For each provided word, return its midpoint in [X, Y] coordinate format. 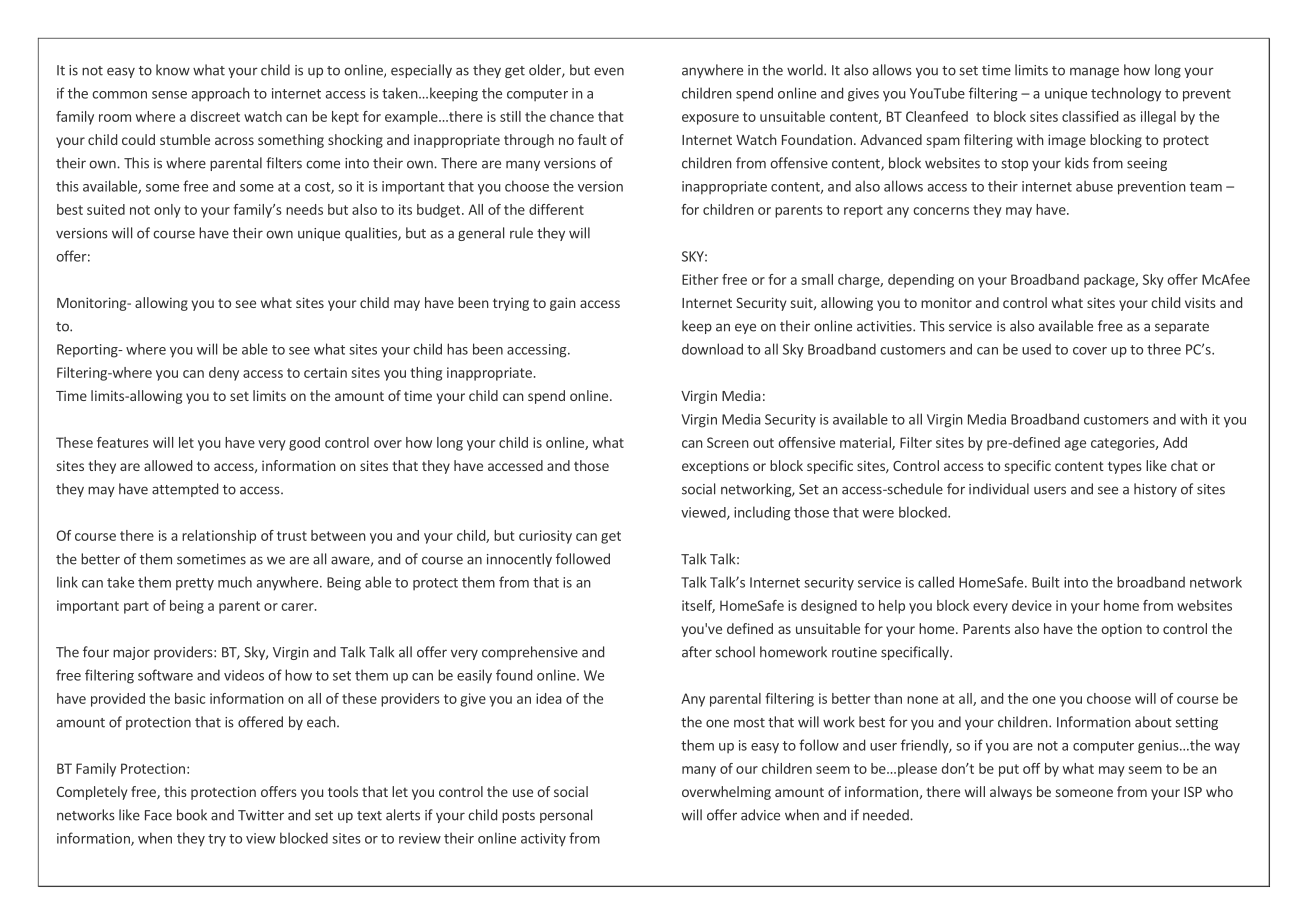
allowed [168, 465]
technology [1126, 94]
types [1125, 467]
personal [566, 816]
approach [221, 94]
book [192, 815]
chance [572, 116]
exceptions [715, 467]
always [1011, 793]
